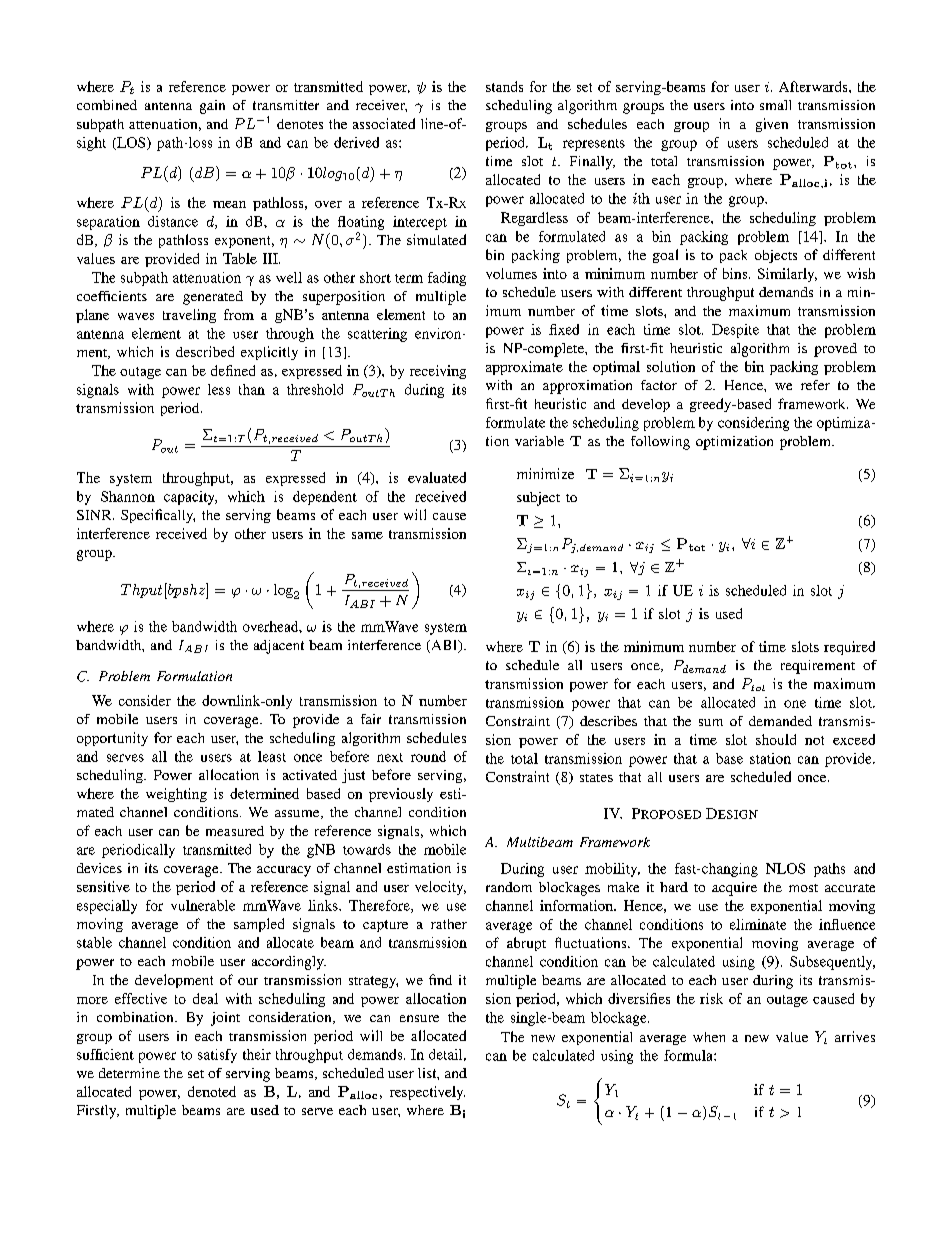  What do you see at coordinates (401, 795) in the page?
I see `previously` at bounding box center [401, 795].
